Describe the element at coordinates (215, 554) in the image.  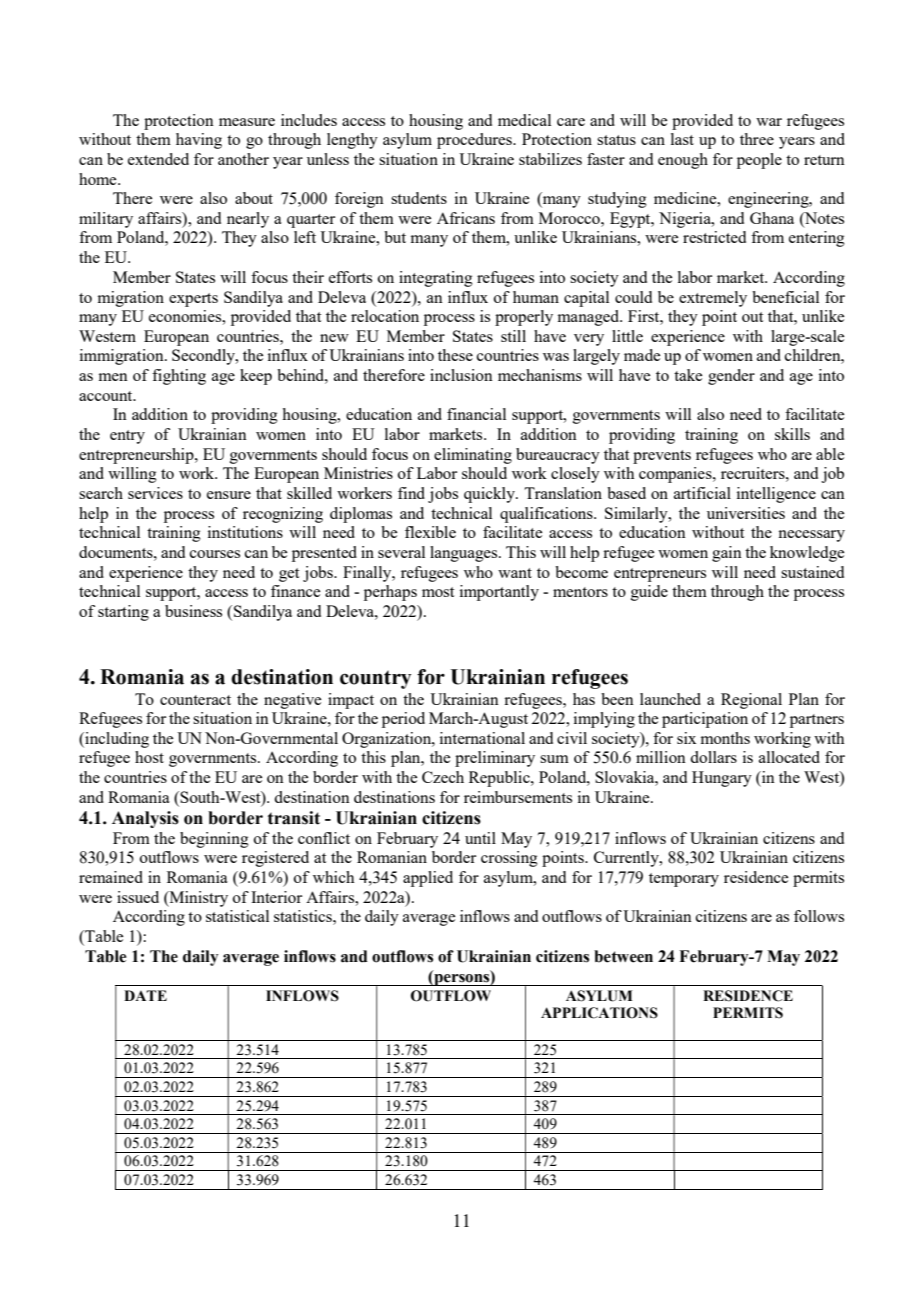
I see `courses` at that location.
